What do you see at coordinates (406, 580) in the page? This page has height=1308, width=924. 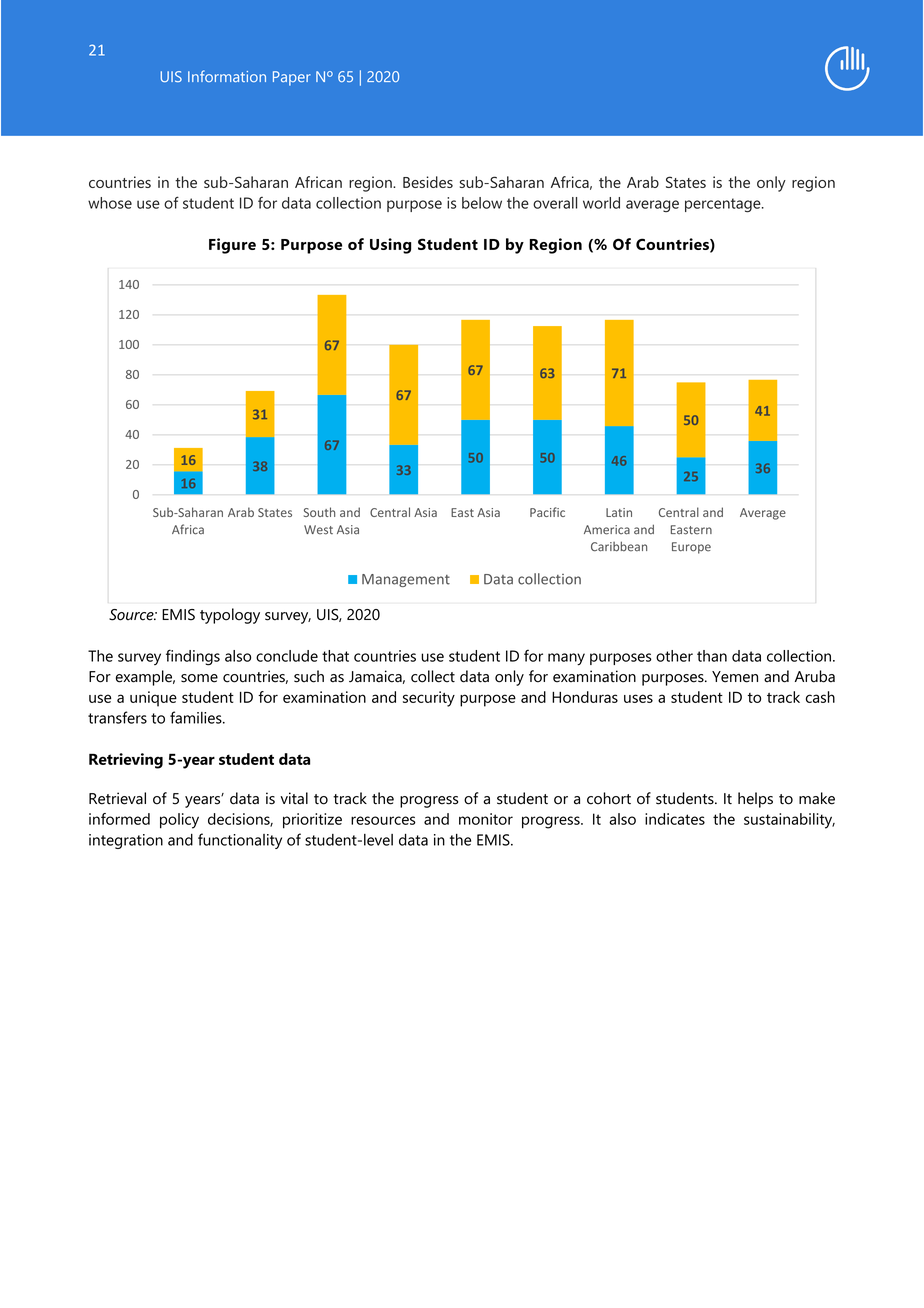 I see `Management` at bounding box center [406, 580].
